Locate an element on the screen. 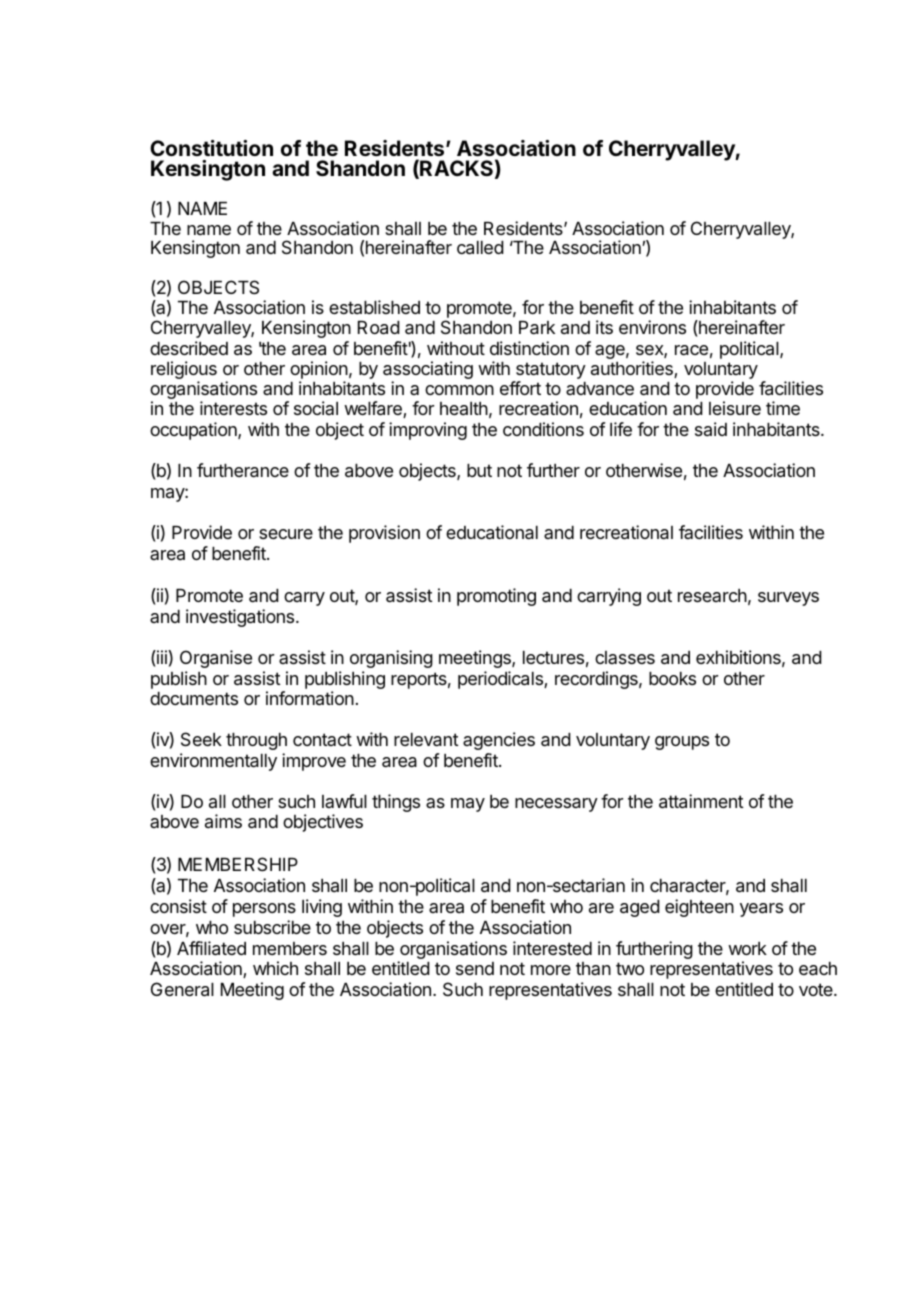 The image size is (924, 1308). environs is located at coordinates (652, 327).
